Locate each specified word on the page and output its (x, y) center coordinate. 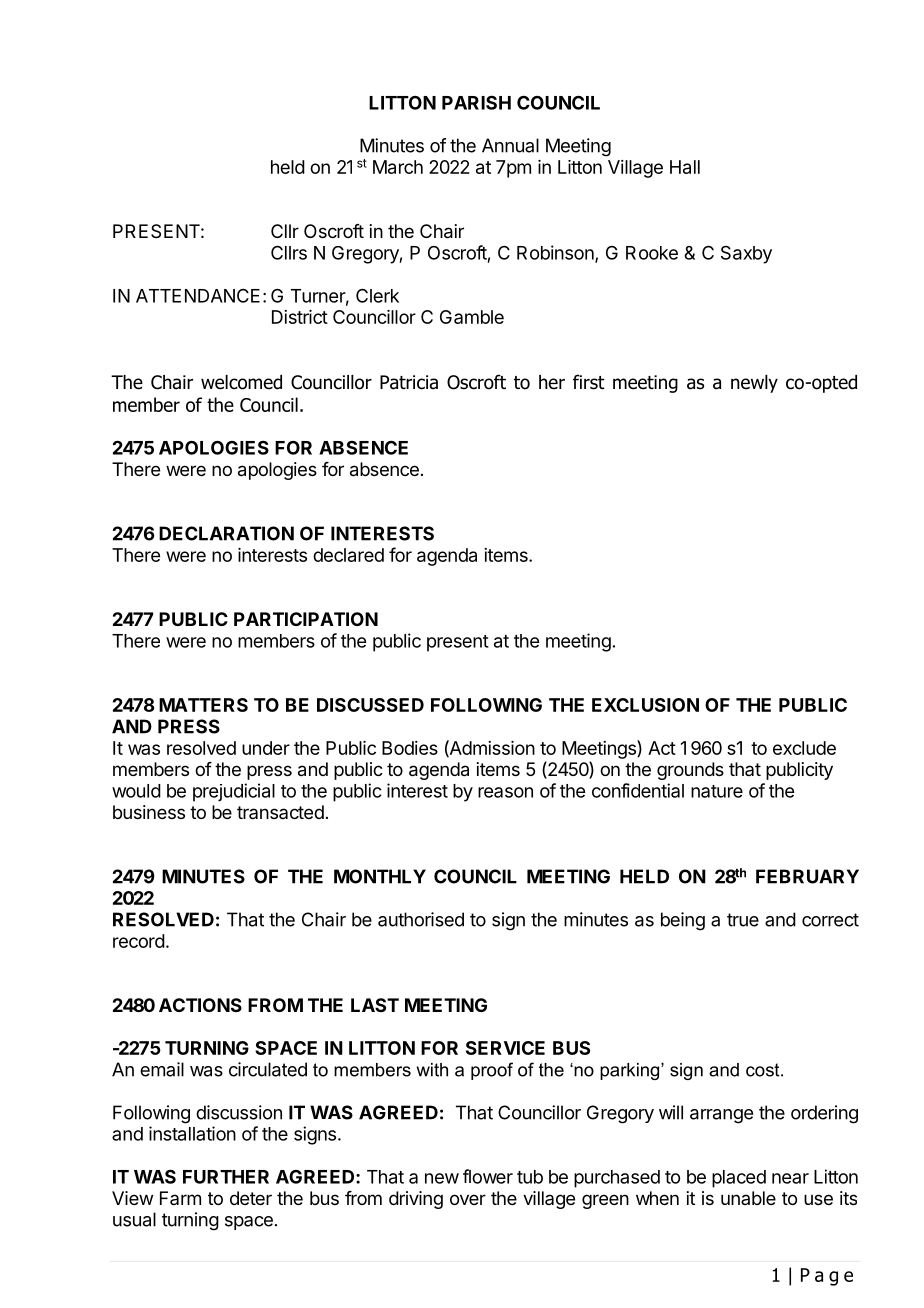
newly (754, 384)
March (398, 167)
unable (748, 1198)
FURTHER (226, 1177)
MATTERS (203, 705)
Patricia (409, 382)
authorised (421, 919)
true (743, 920)
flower (488, 1176)
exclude (804, 748)
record (139, 941)
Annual (510, 145)
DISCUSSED (370, 705)
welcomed (241, 382)
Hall (685, 167)
